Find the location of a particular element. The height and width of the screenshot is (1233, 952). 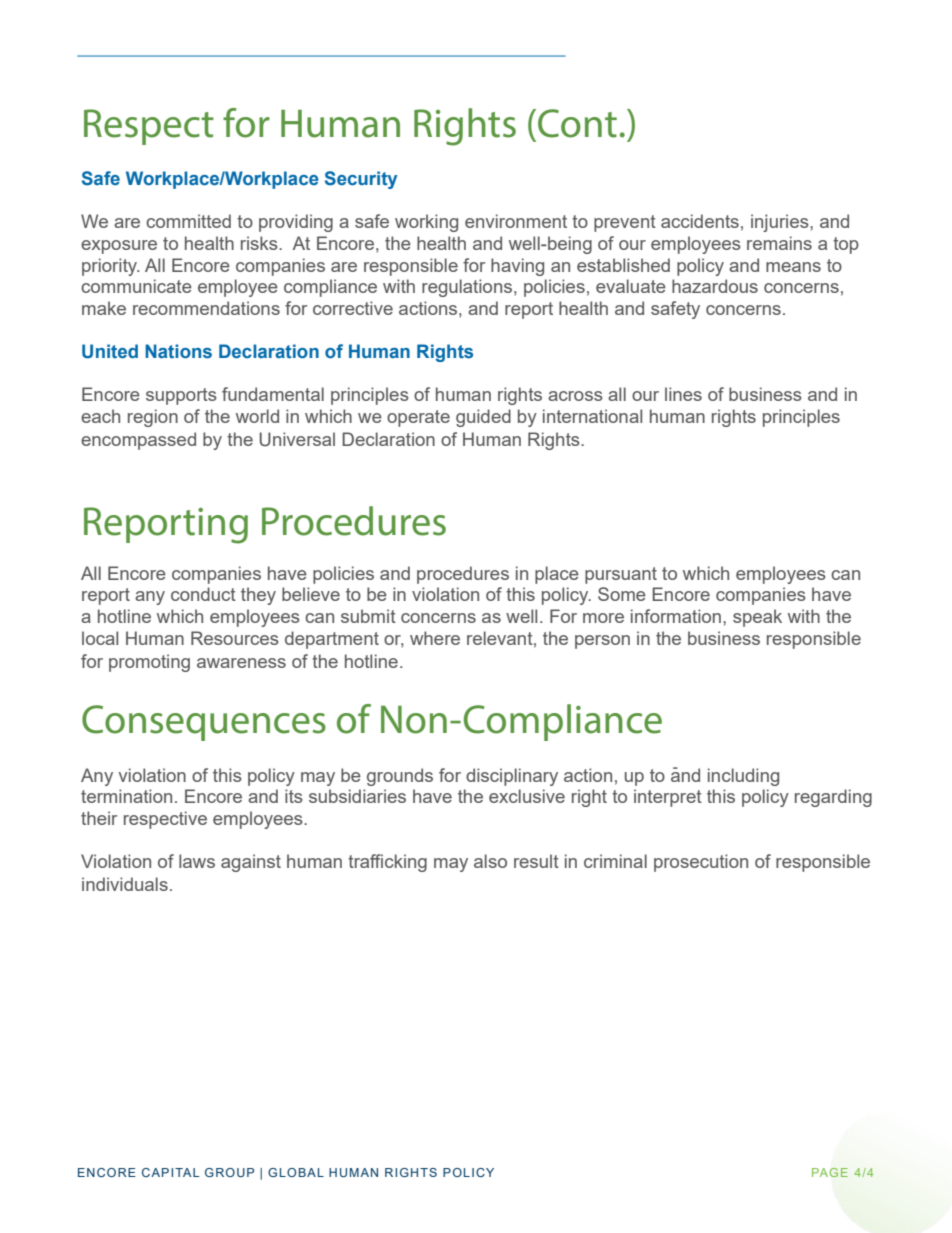

termination is located at coordinates (126, 796).
